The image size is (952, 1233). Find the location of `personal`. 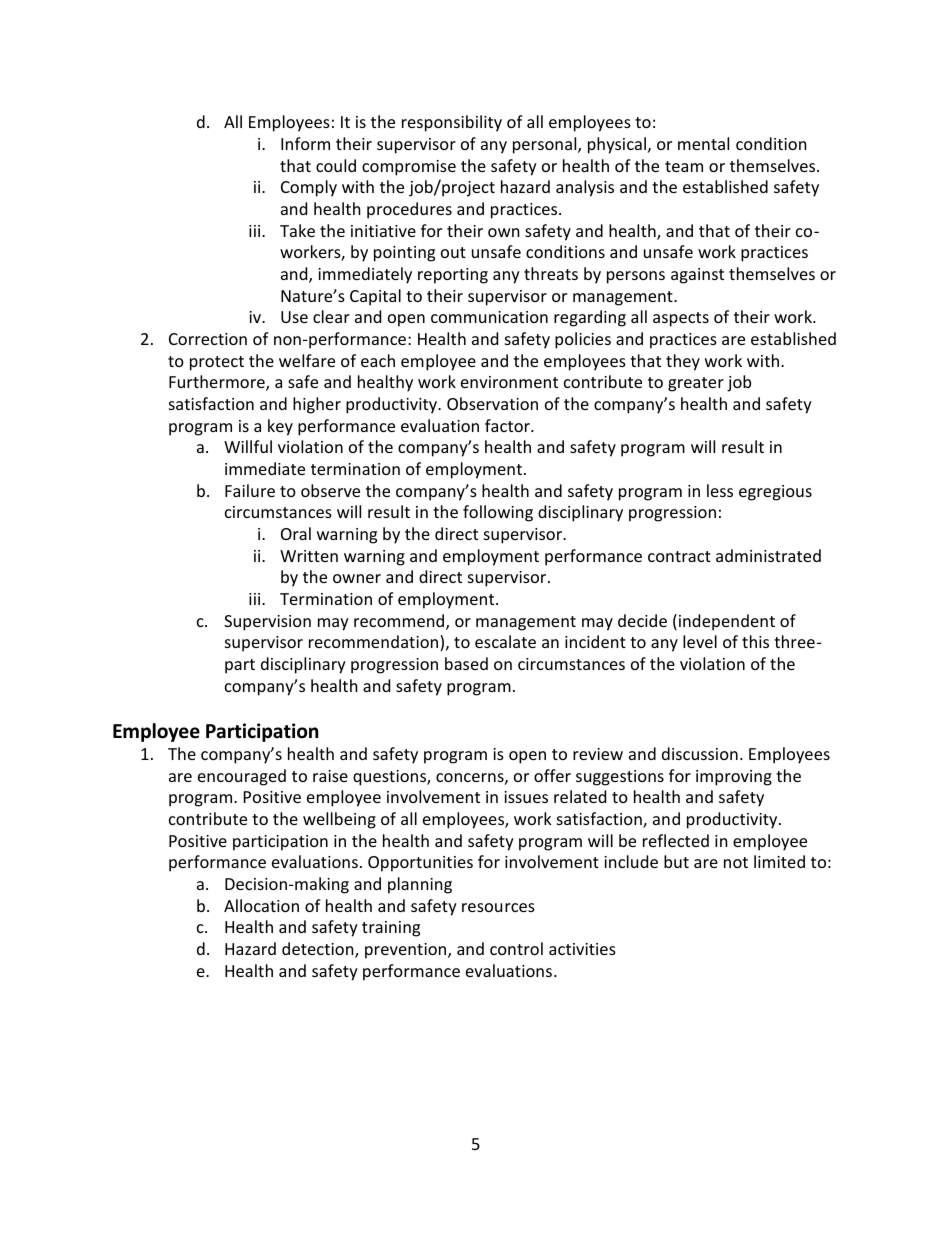

personal is located at coordinates (546, 145).
